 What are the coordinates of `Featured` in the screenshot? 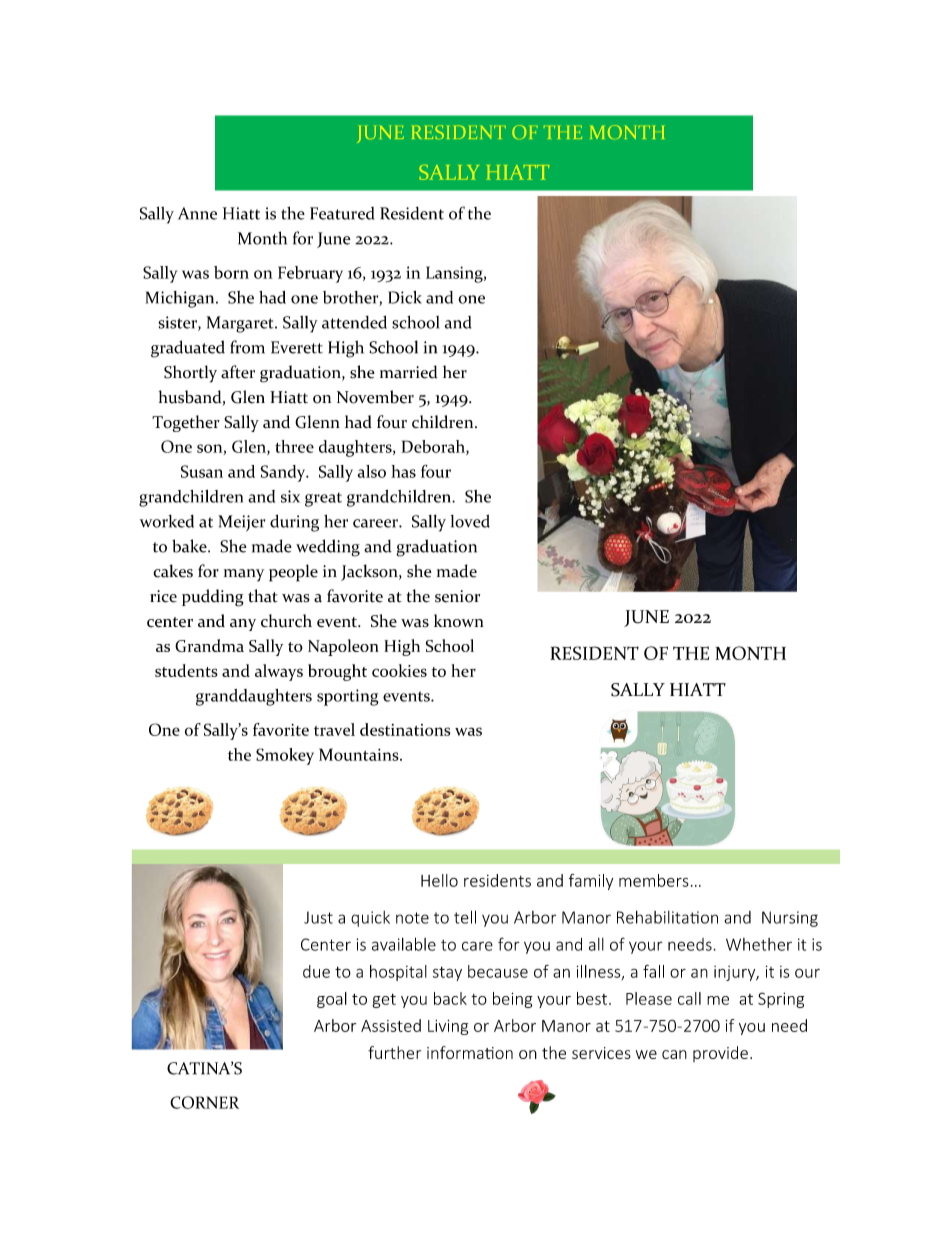 It's located at (342, 213).
